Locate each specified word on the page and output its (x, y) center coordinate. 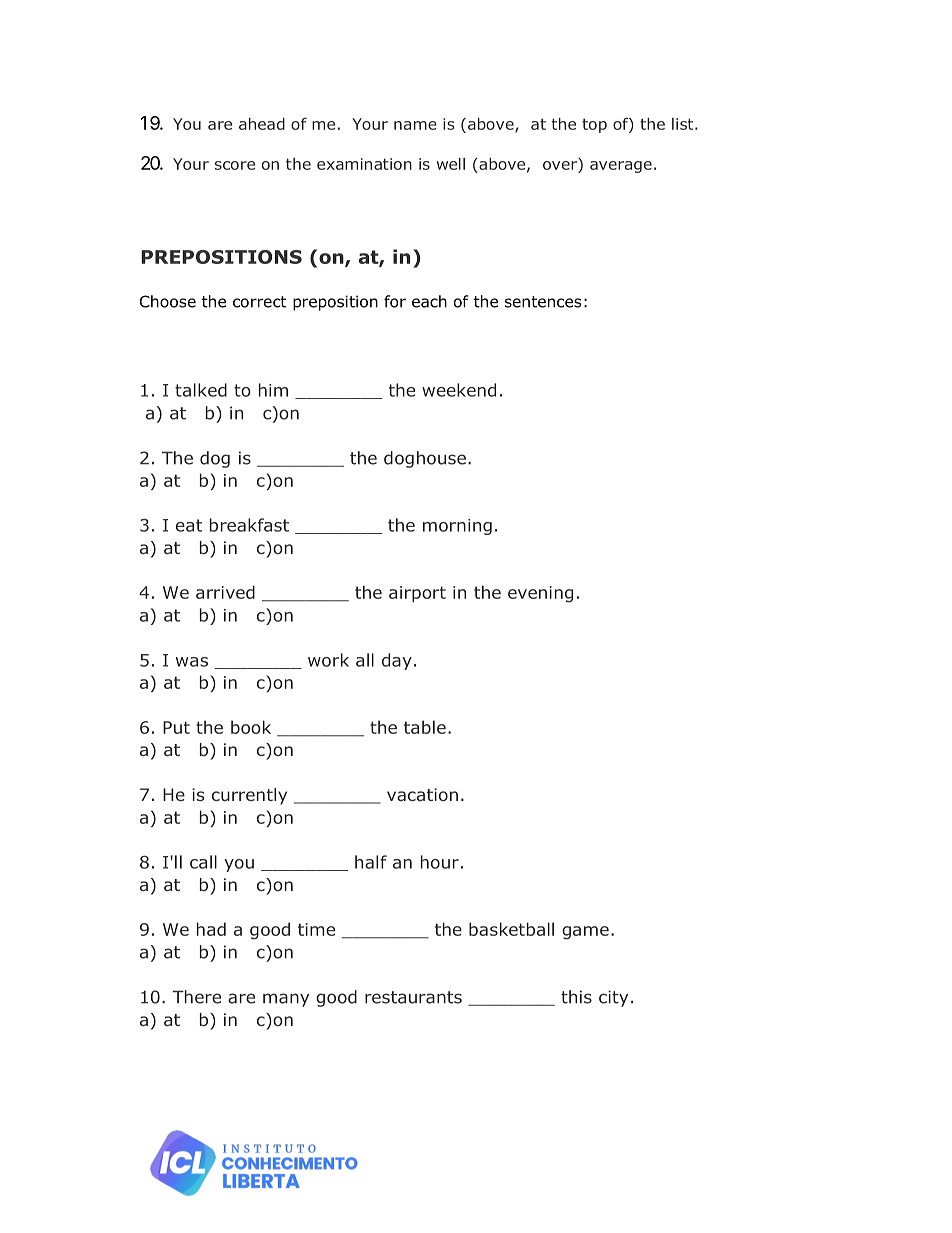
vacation (422, 794)
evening (540, 594)
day (397, 661)
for (395, 301)
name (415, 125)
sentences (543, 302)
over (561, 164)
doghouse (425, 459)
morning (457, 527)
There (196, 997)
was (192, 662)
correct (259, 302)
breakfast (249, 525)
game (585, 933)
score (235, 165)
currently (249, 796)
